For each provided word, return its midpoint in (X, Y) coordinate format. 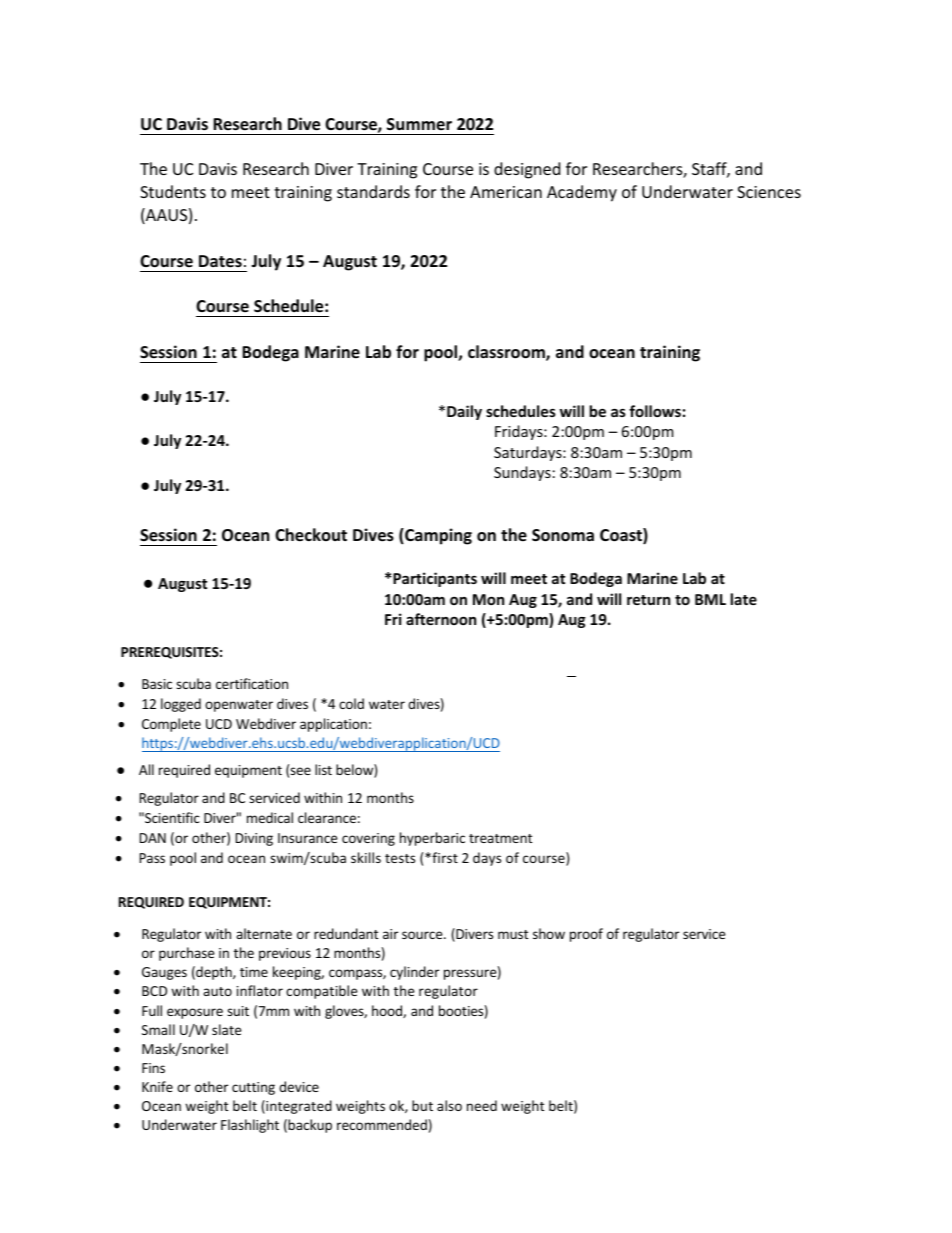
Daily (464, 412)
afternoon (441, 619)
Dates (220, 261)
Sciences (769, 192)
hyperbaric (432, 839)
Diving (254, 839)
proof (586, 935)
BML (710, 599)
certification (252, 683)
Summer (419, 124)
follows (655, 411)
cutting (253, 1088)
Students (173, 191)
